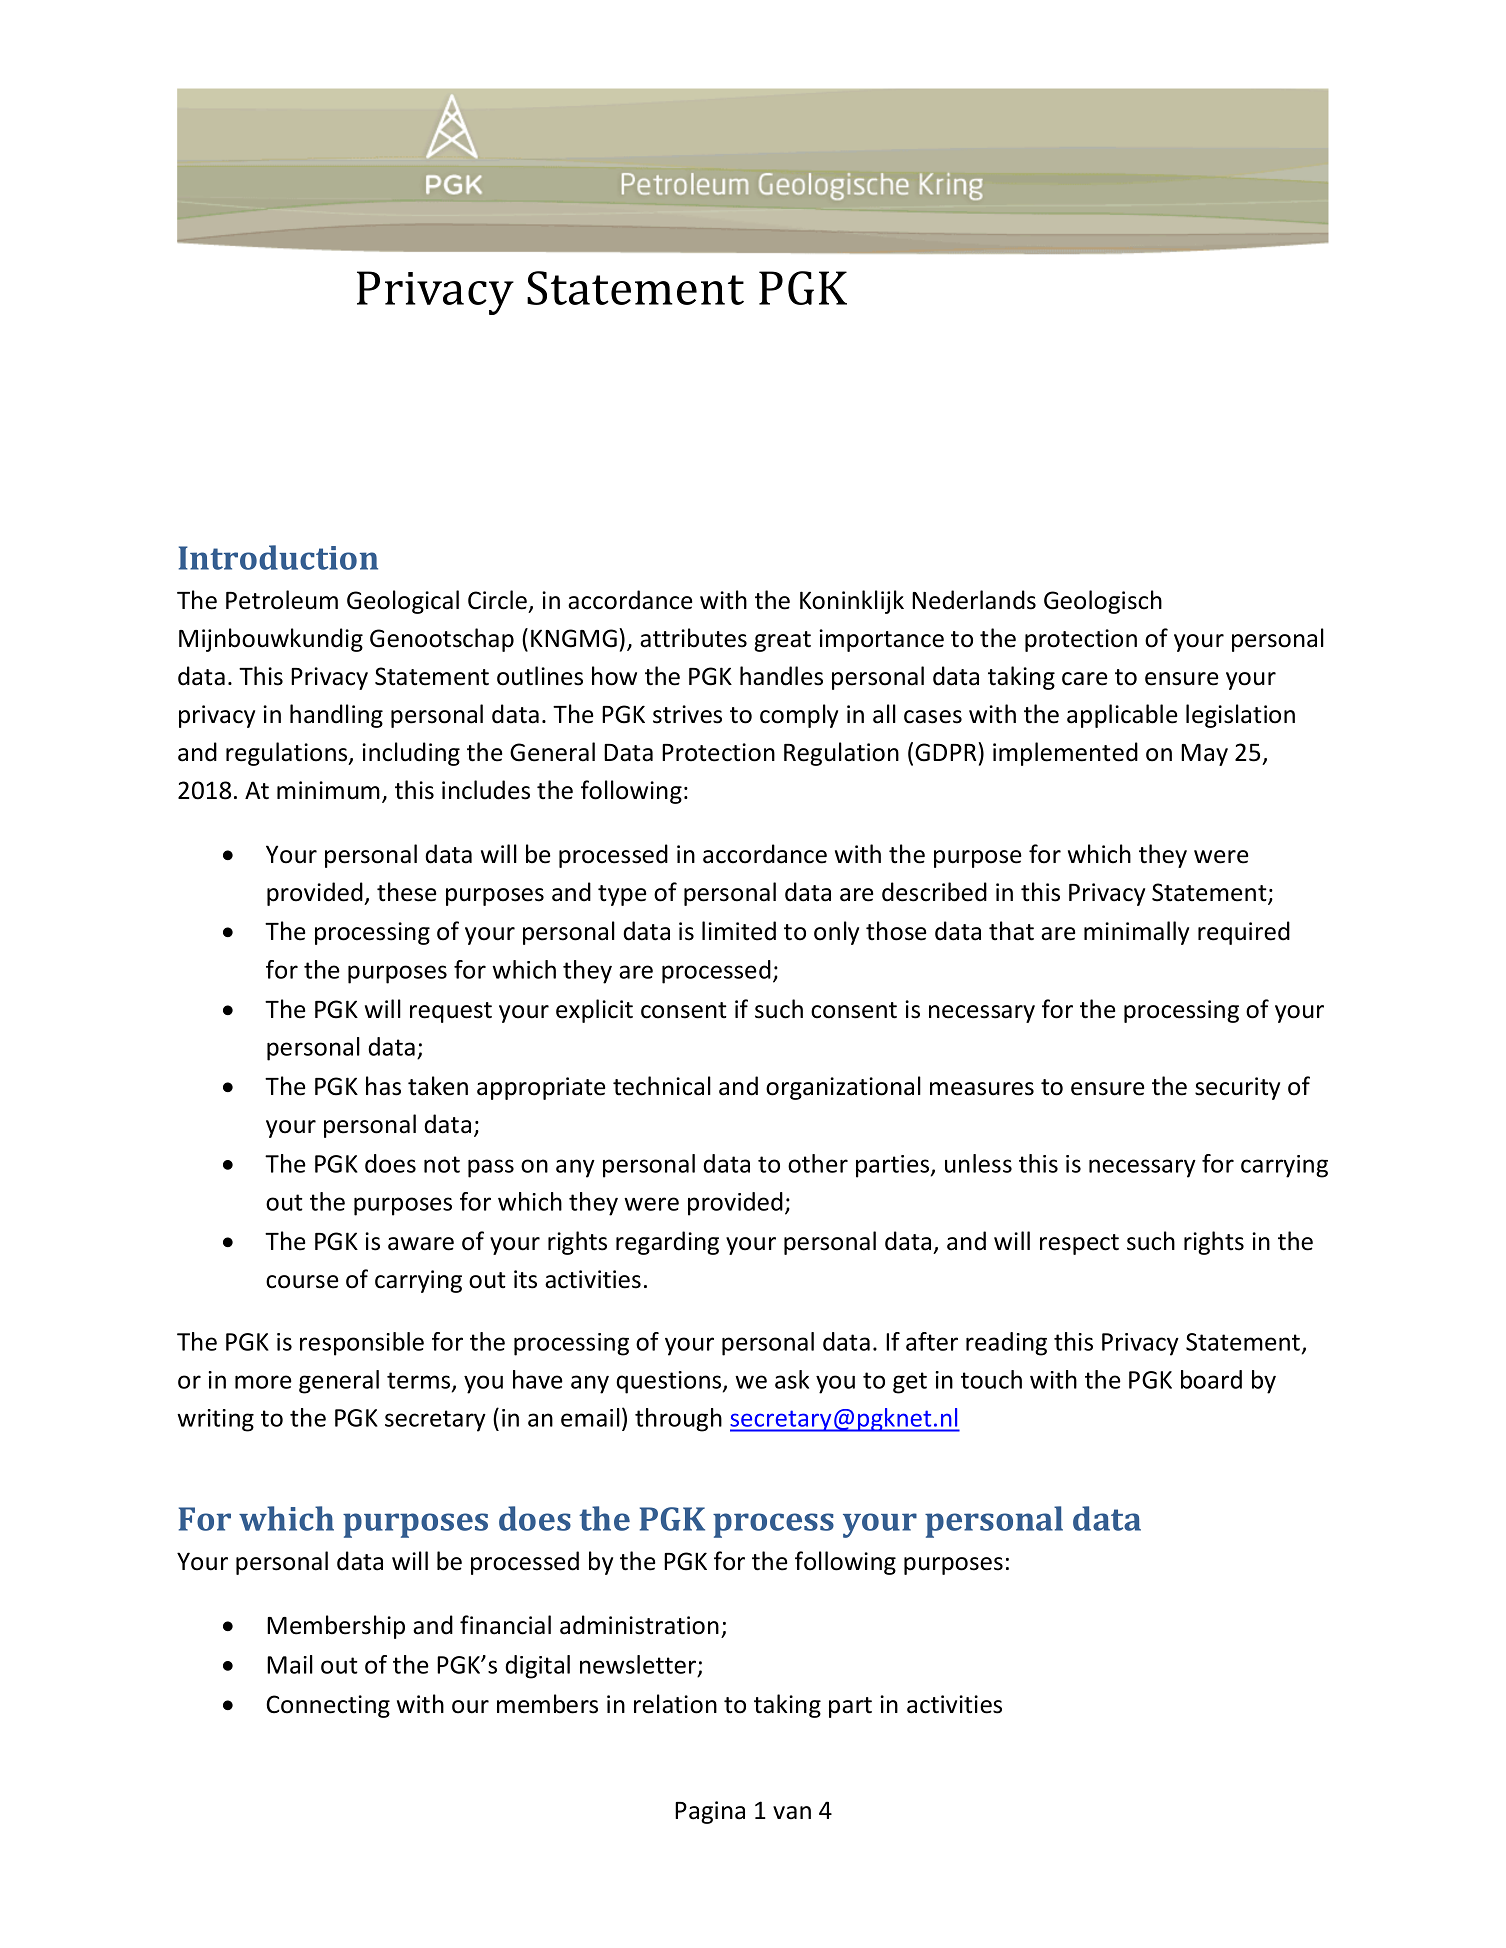 This document has width=1506, height=1948. I want to click on request, so click(451, 1012).
